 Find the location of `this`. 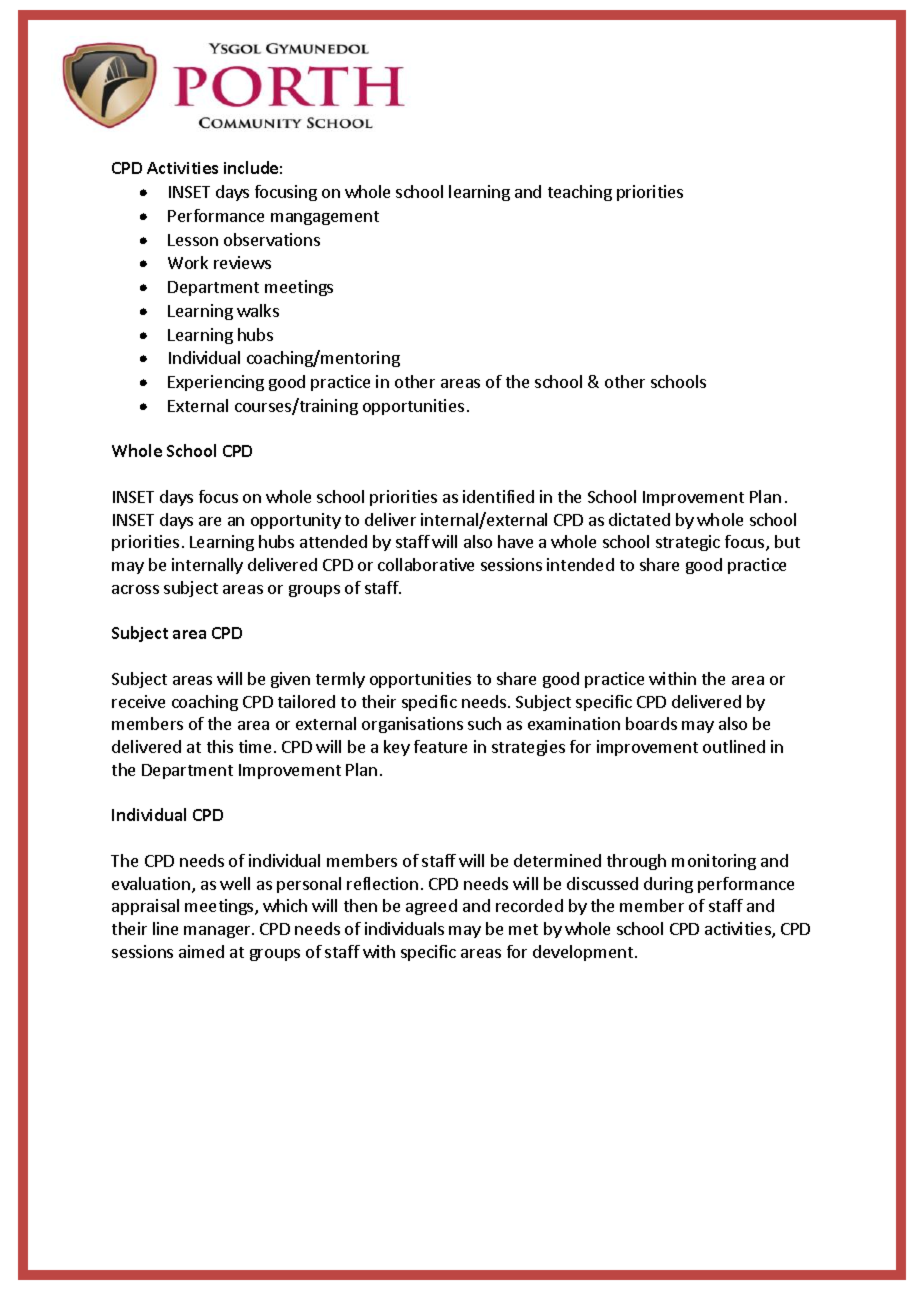

this is located at coordinates (220, 746).
